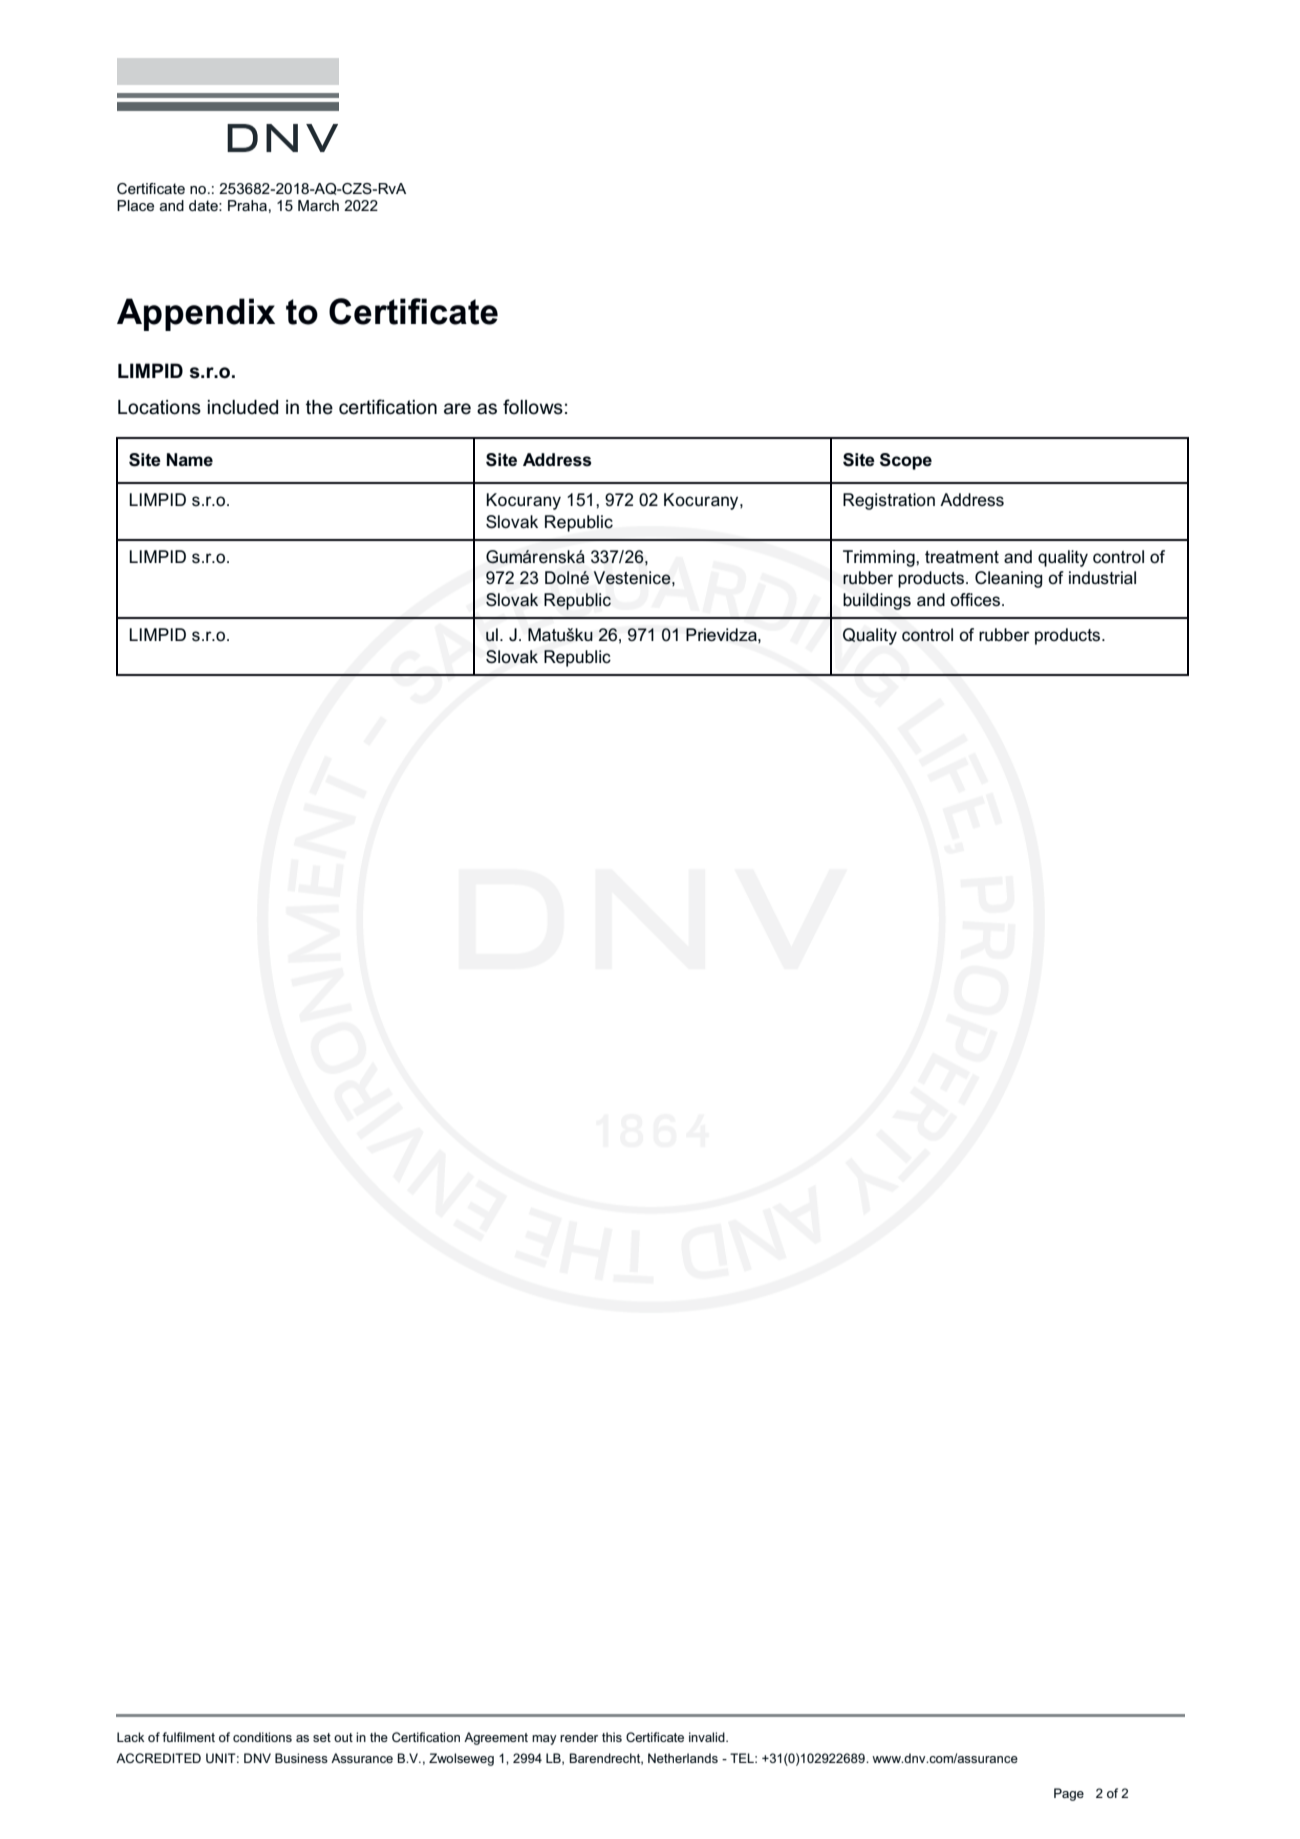  I want to click on conditions, so click(262, 1737).
